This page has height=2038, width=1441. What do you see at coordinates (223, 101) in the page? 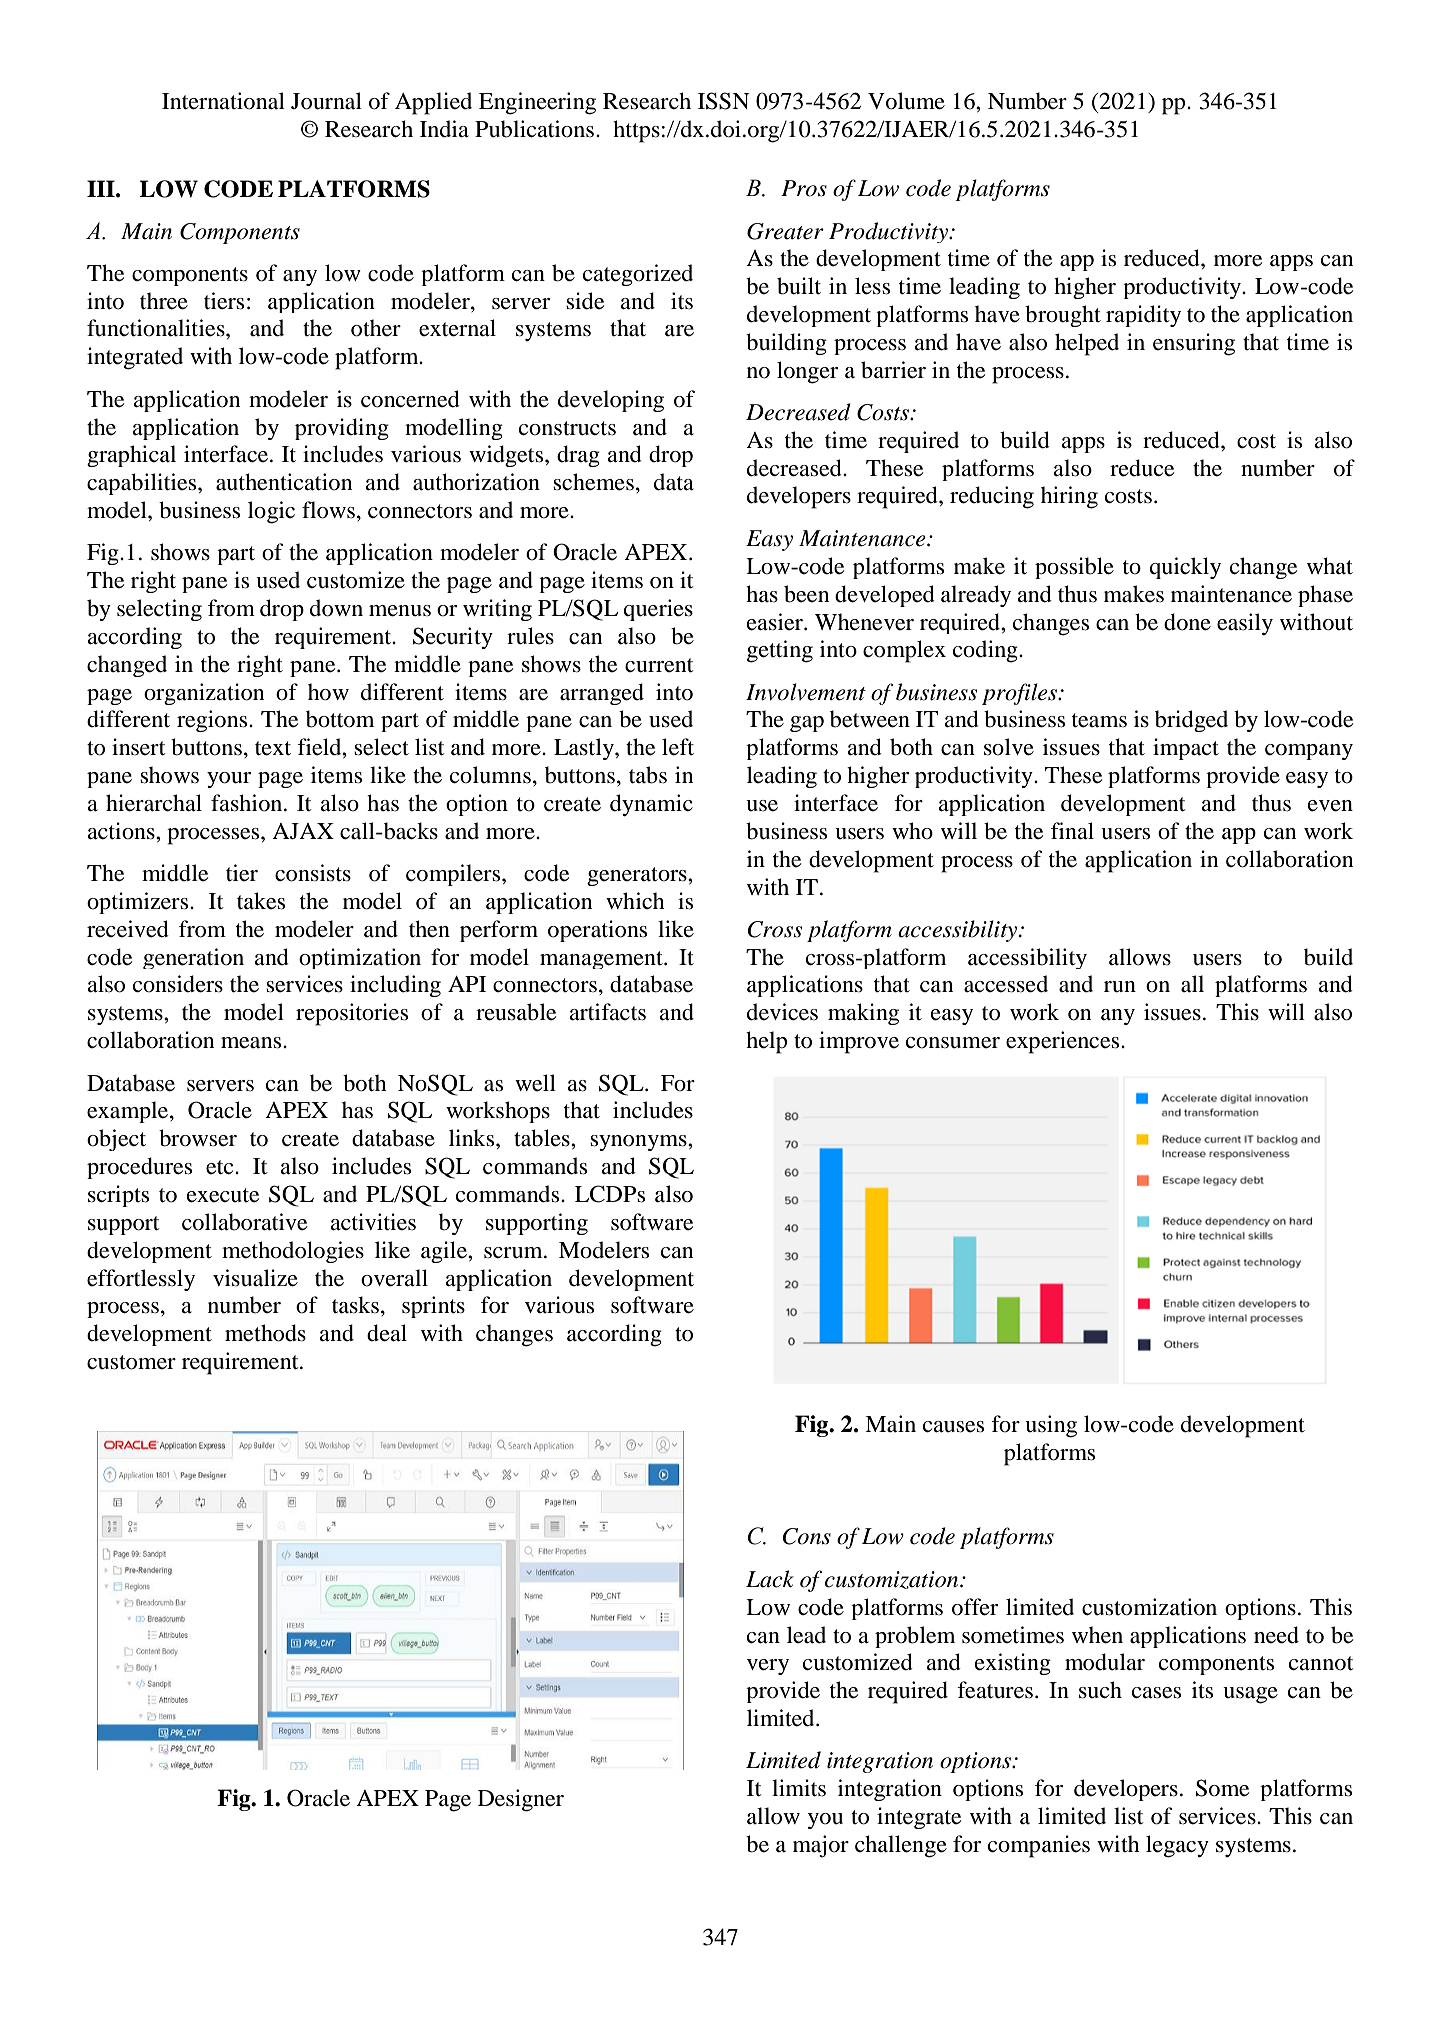
I see `International` at bounding box center [223, 101].
